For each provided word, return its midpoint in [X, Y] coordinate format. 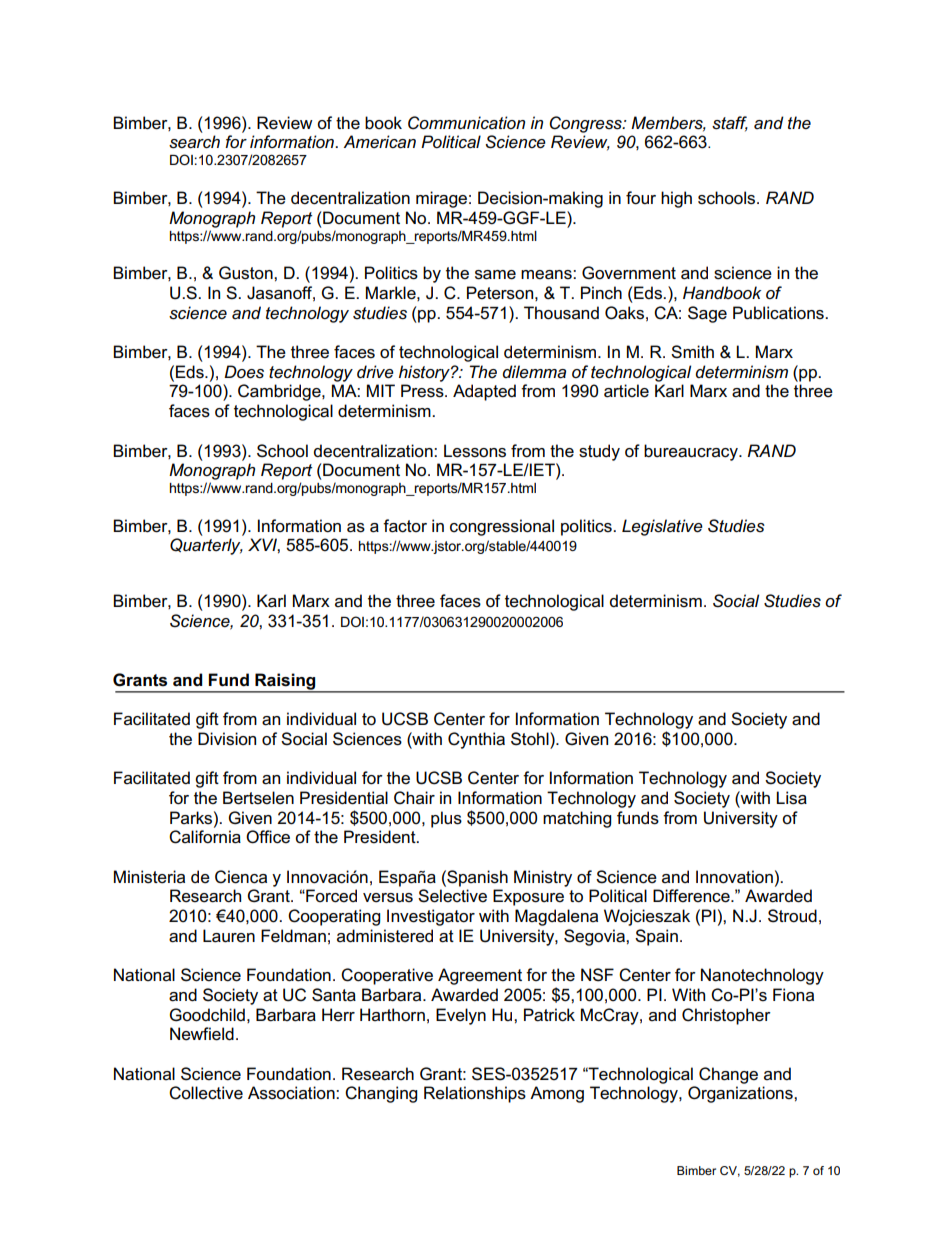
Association [292, 1093]
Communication [466, 123]
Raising [285, 682]
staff [730, 124]
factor [405, 526]
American [379, 142]
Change [728, 1075]
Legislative [662, 527]
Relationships [475, 1094]
